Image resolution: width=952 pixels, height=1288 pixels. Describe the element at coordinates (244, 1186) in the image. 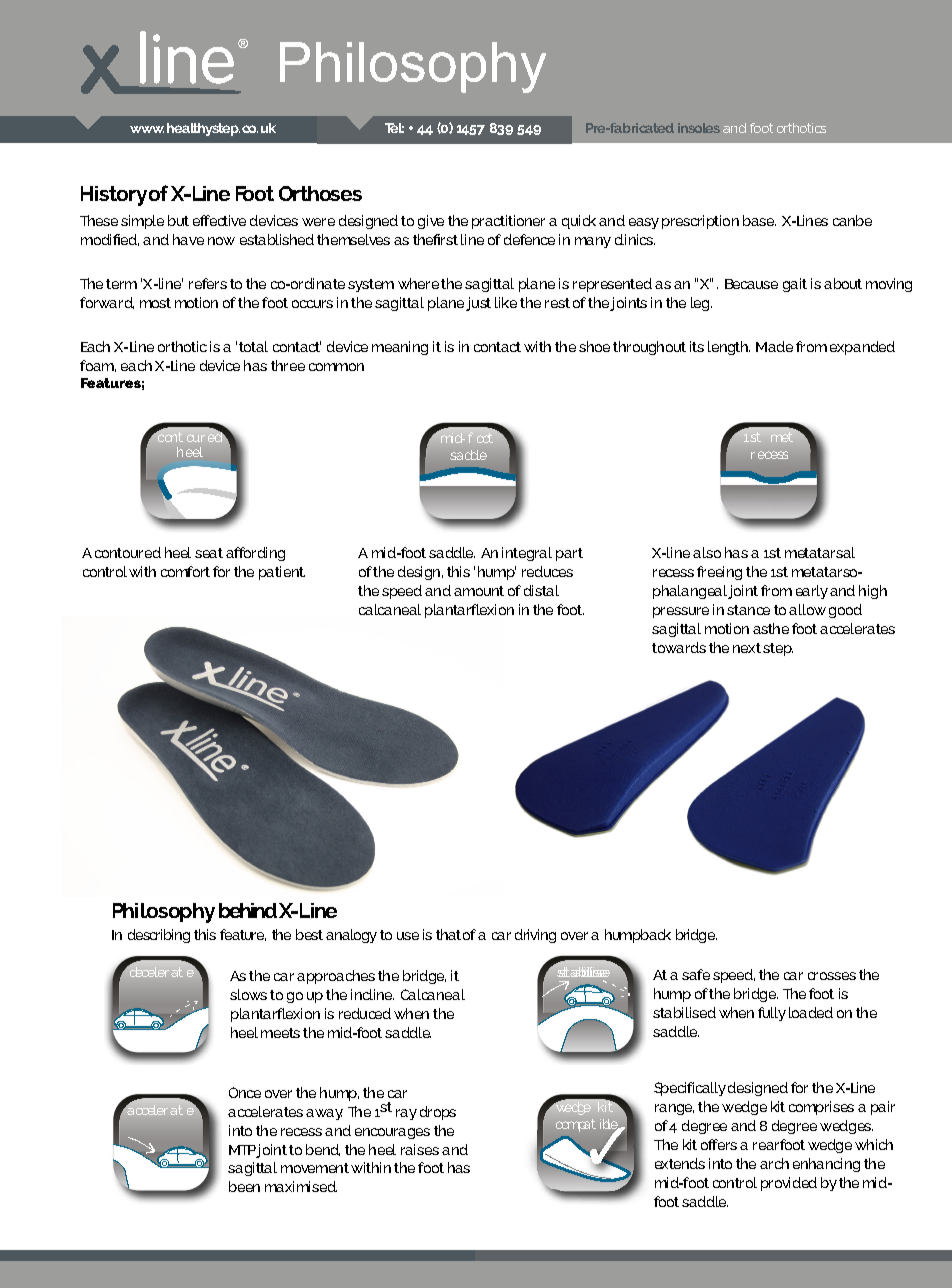

I see `been` at that location.
